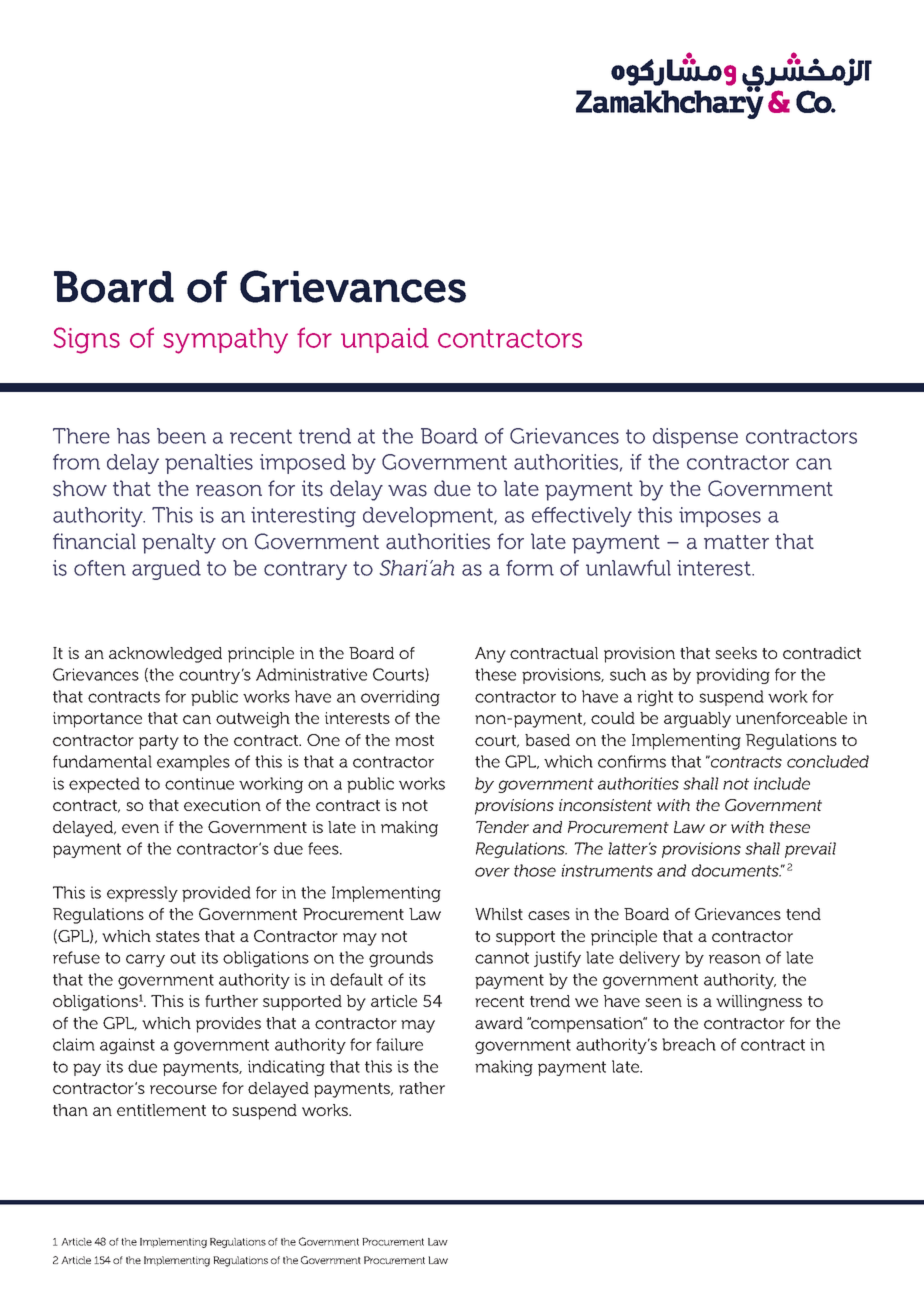  I want to click on unpaid, so click(385, 340).
